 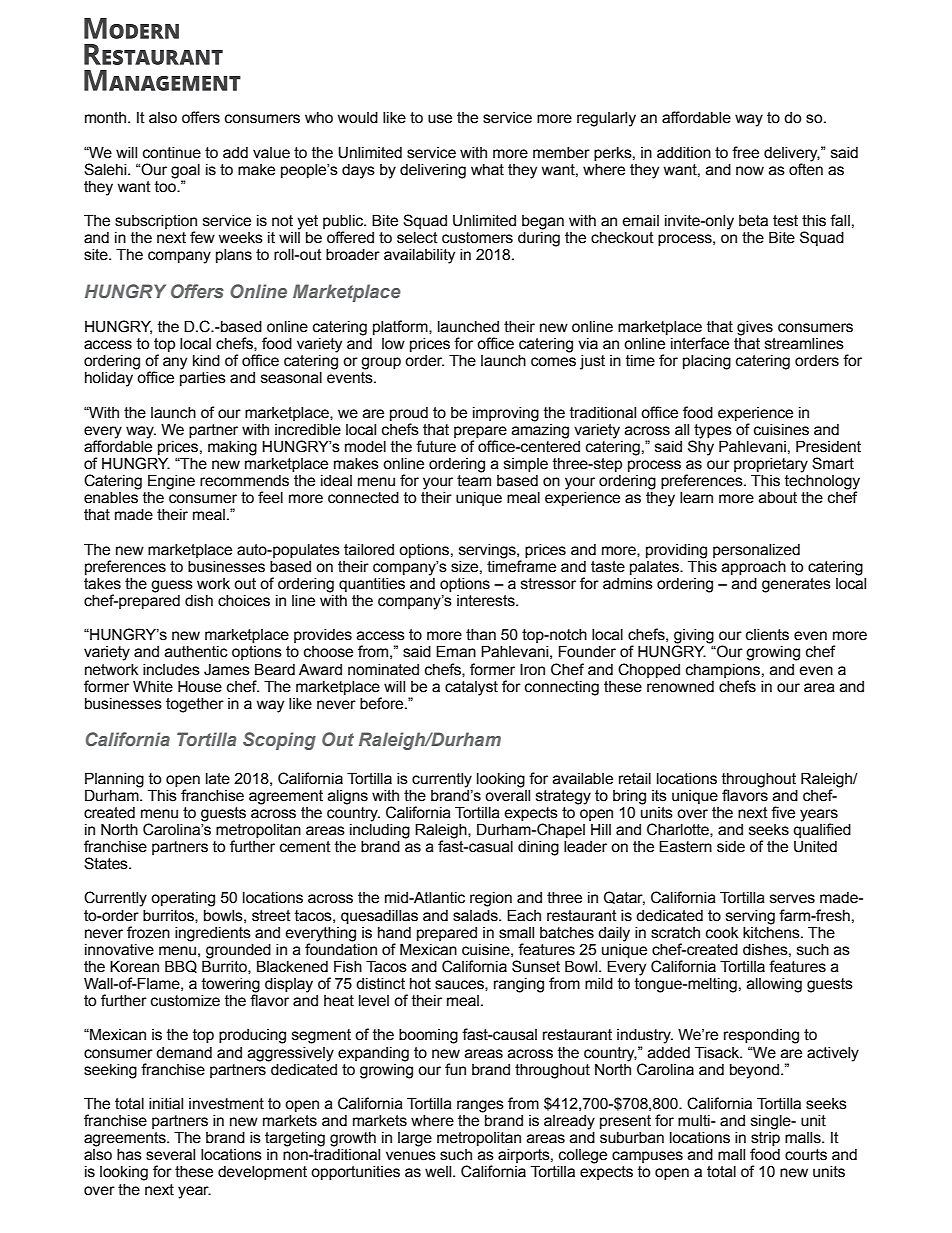 I want to click on parties, so click(x=203, y=379).
